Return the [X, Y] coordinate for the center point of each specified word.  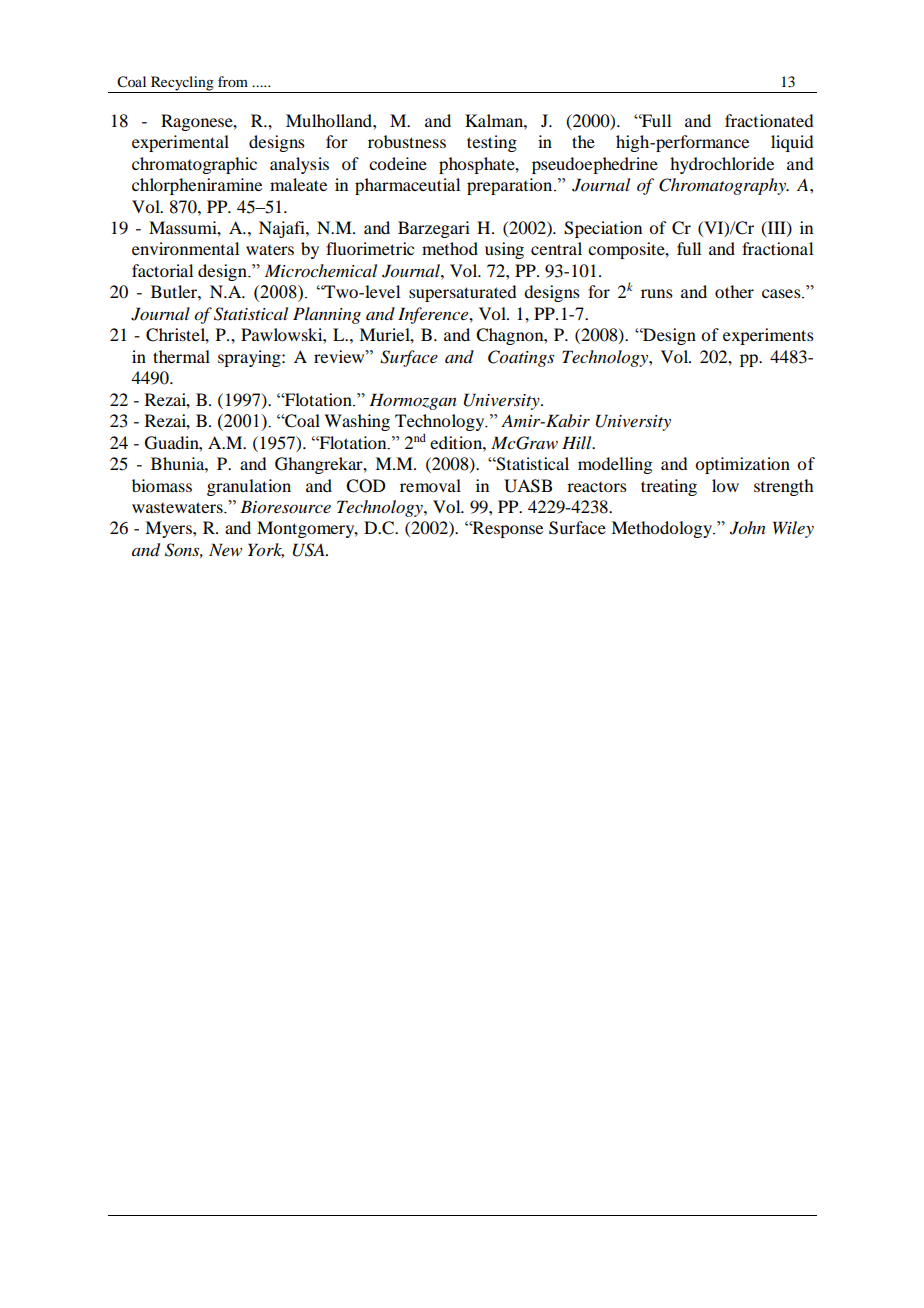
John [748, 528]
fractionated [769, 120]
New [225, 549]
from [233, 81]
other [734, 291]
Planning [327, 315]
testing [492, 143]
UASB [528, 486]
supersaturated [462, 293]
